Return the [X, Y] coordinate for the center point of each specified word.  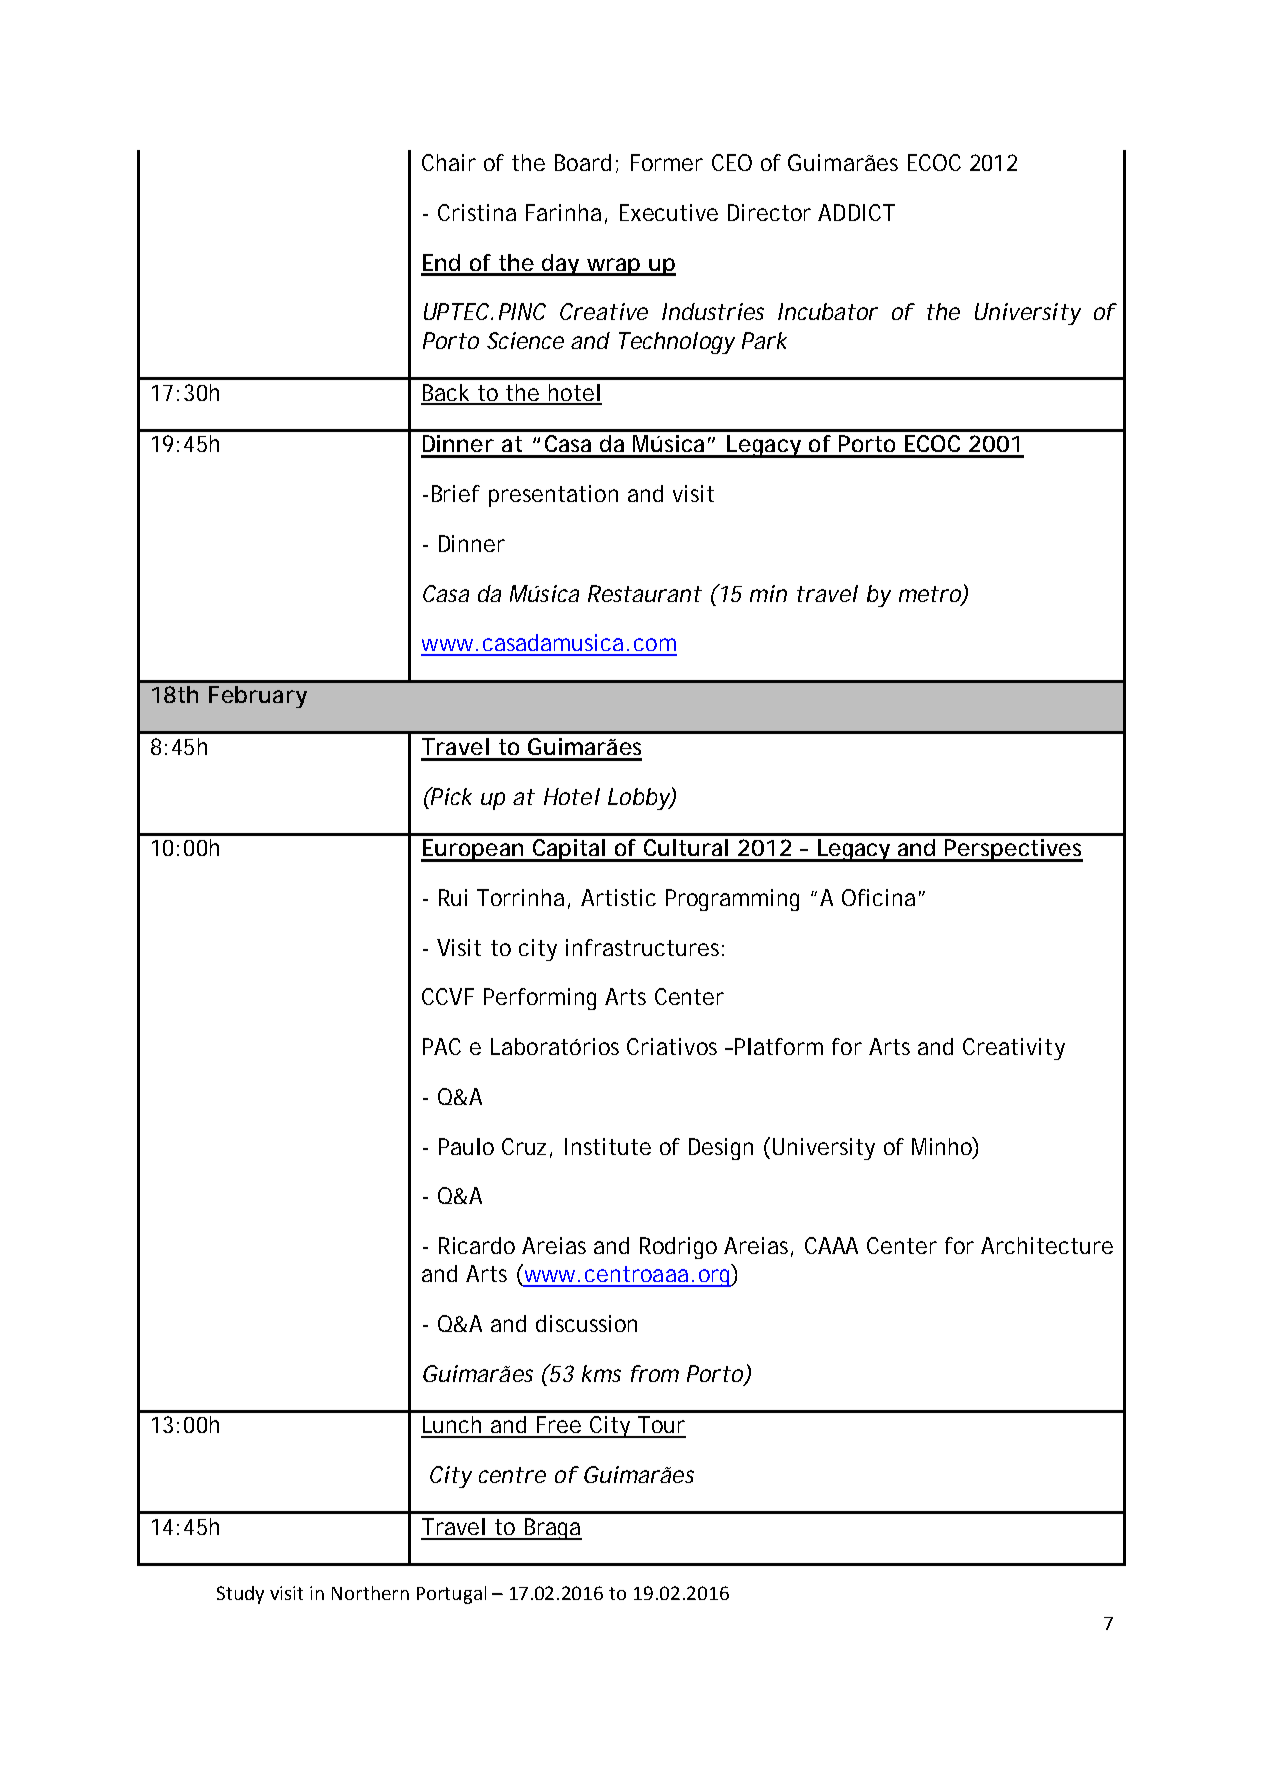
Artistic [618, 897]
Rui [453, 897]
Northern [370, 1593]
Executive [669, 212]
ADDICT [856, 212]
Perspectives [1013, 850]
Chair [449, 162]
